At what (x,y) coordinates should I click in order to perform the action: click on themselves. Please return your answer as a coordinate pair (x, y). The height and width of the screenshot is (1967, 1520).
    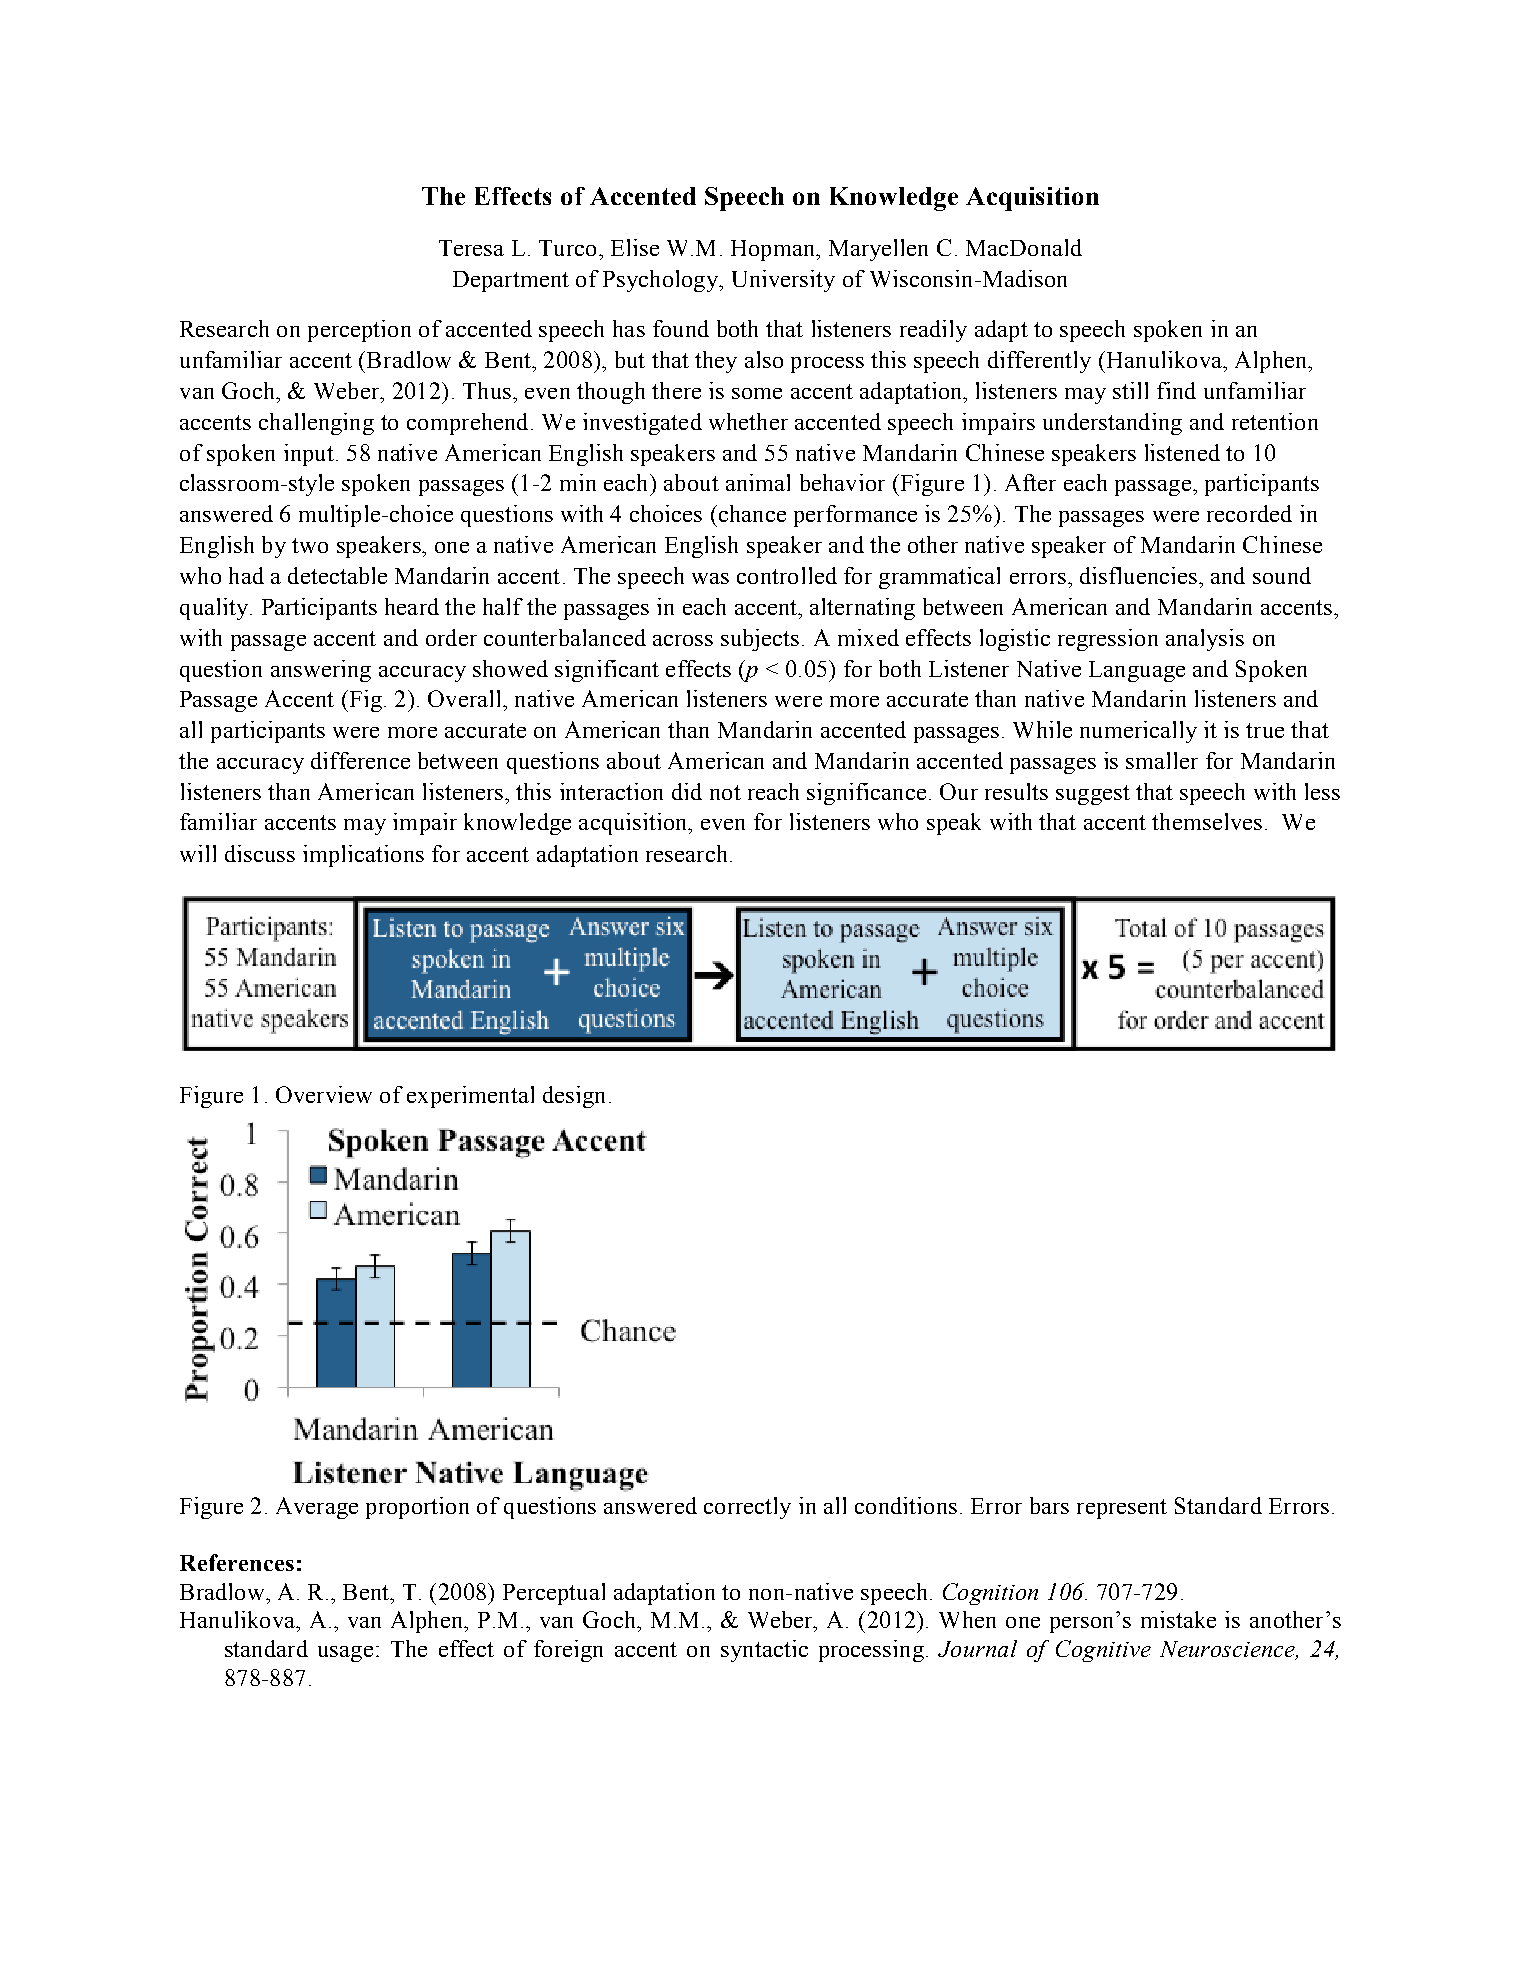
    Looking at the image, I should click on (1207, 821).
